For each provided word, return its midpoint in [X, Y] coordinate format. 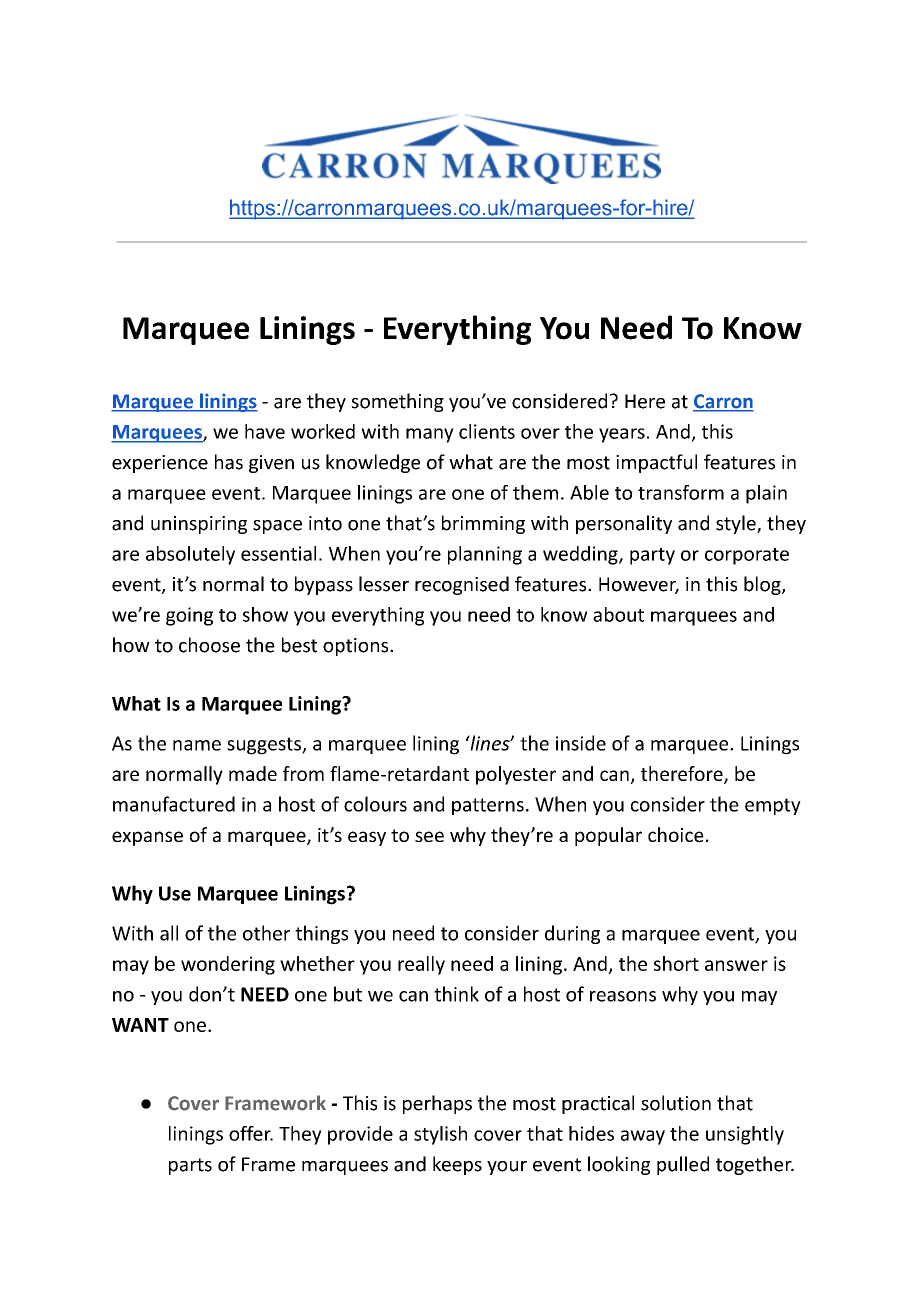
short [676, 963]
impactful [656, 463]
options [357, 647]
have [265, 431]
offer [251, 1133]
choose [209, 645]
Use [175, 893]
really [421, 965]
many [430, 435]
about [618, 614]
